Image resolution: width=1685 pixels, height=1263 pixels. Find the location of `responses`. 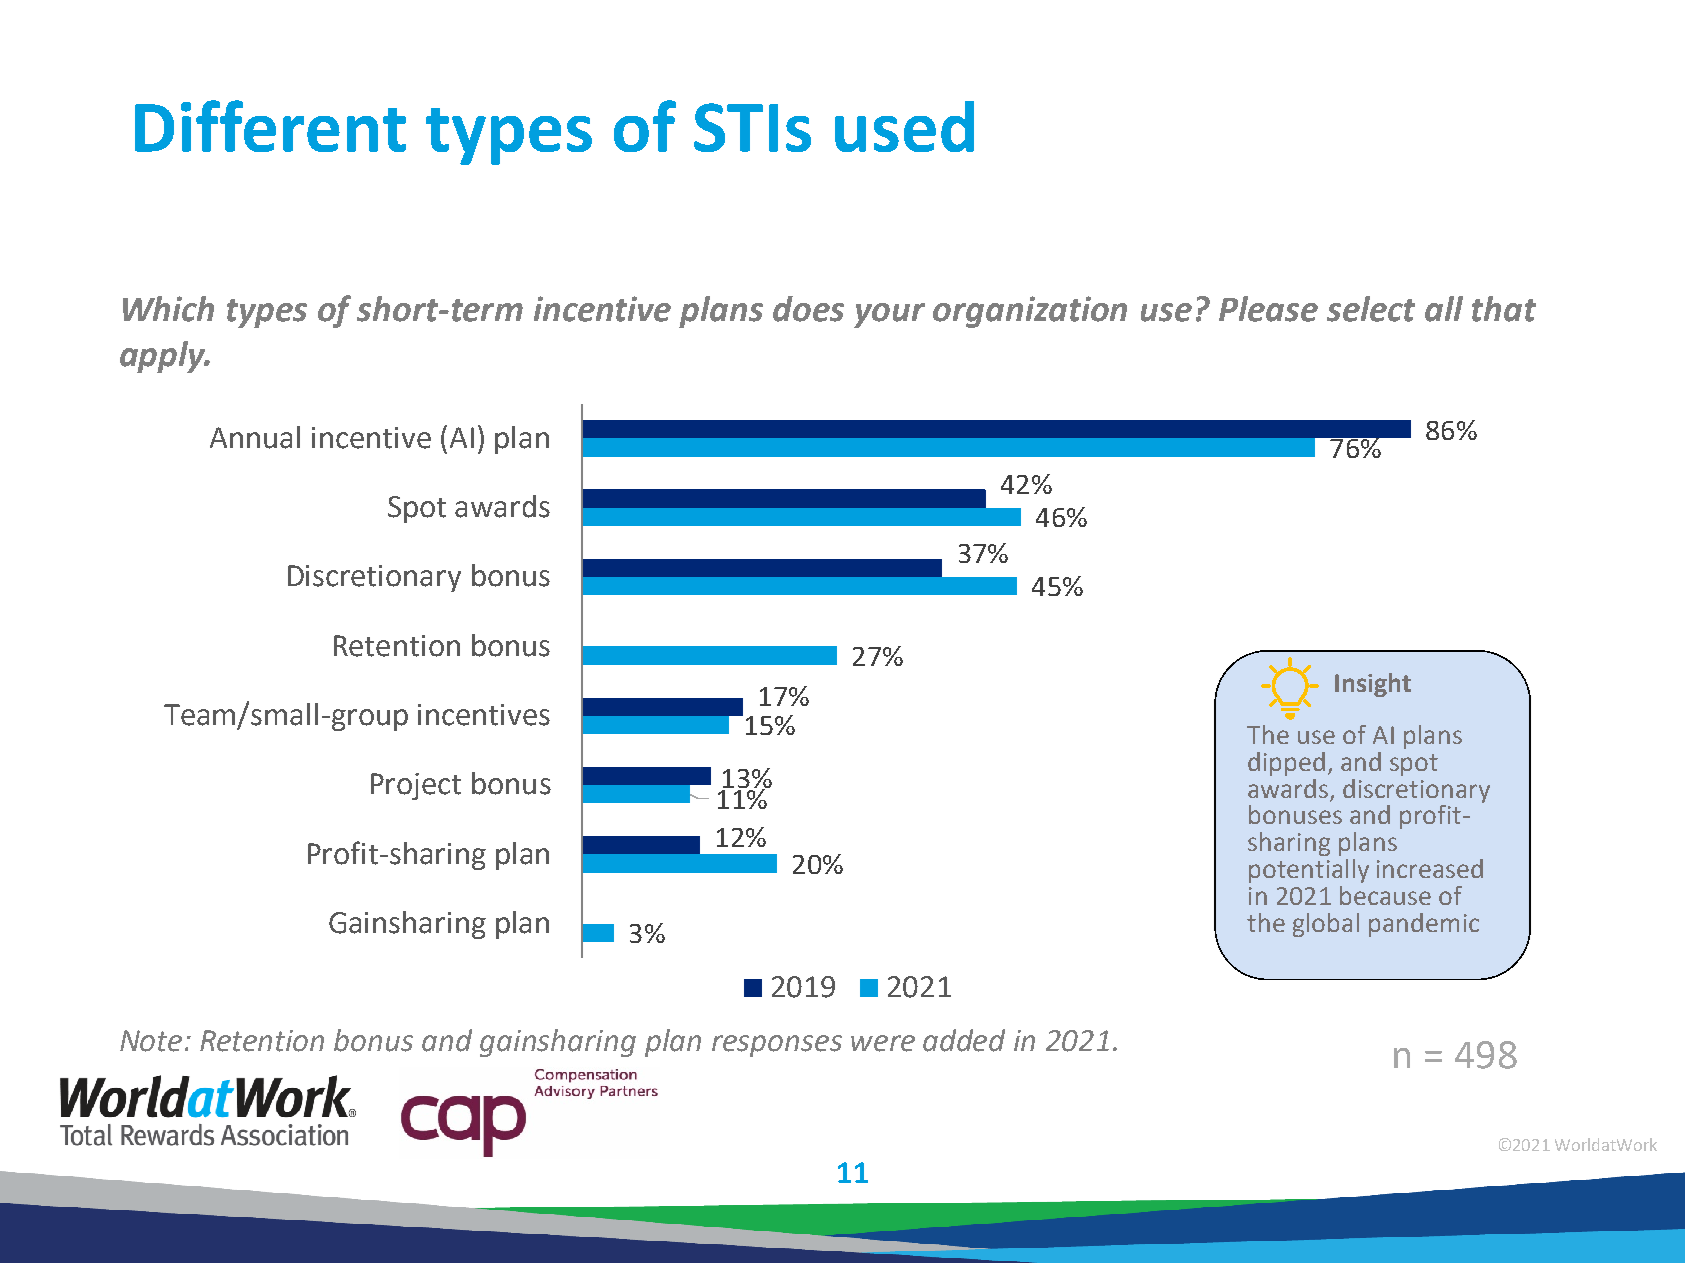

responses is located at coordinates (777, 1046).
